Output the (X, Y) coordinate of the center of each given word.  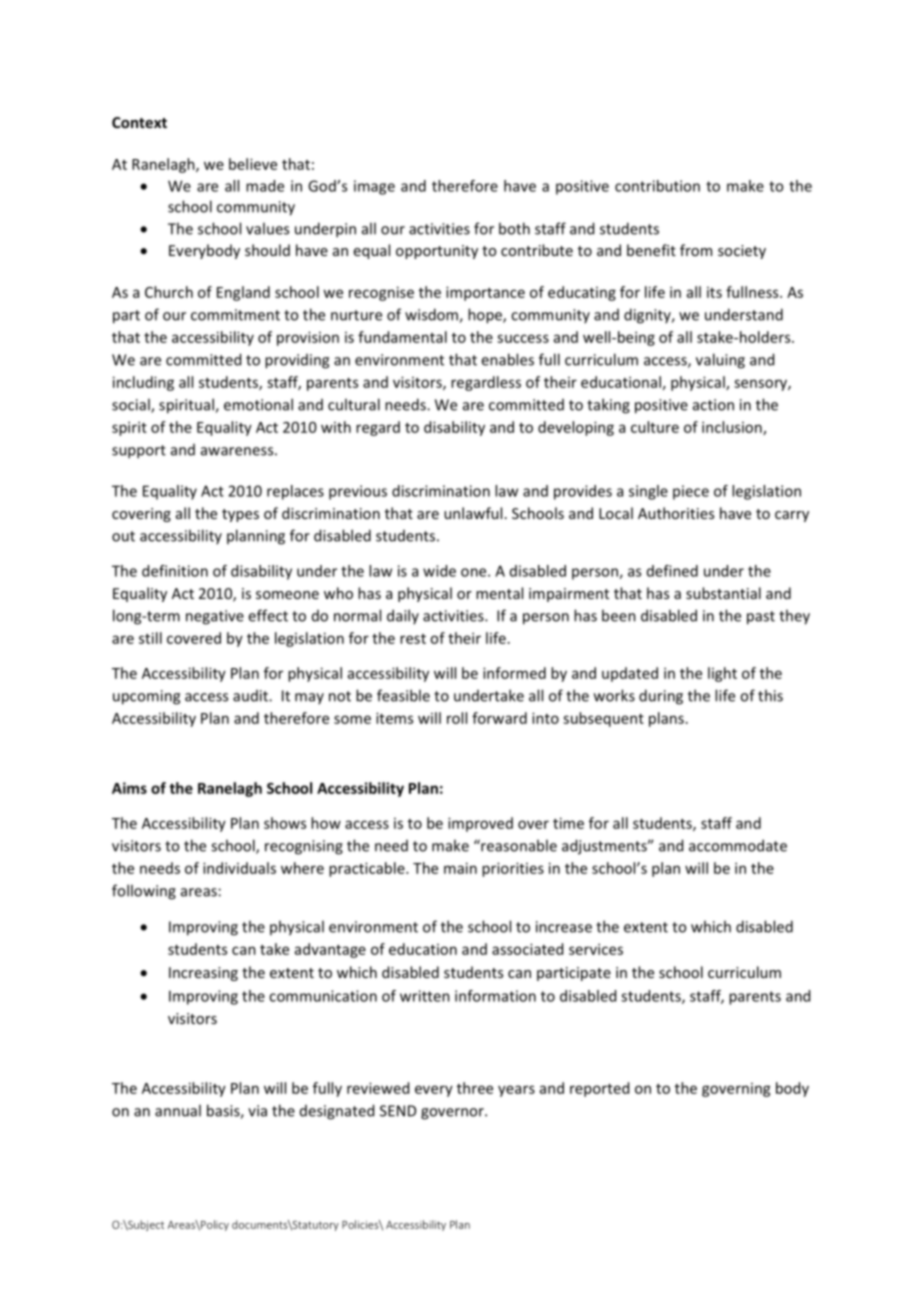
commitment (235, 315)
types (240, 515)
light (722, 674)
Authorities (676, 513)
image (374, 187)
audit (251, 696)
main (460, 868)
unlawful (473, 513)
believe (253, 164)
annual (178, 1110)
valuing (720, 361)
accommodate (738, 845)
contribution (657, 186)
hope (486, 316)
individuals (239, 868)
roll (457, 718)
